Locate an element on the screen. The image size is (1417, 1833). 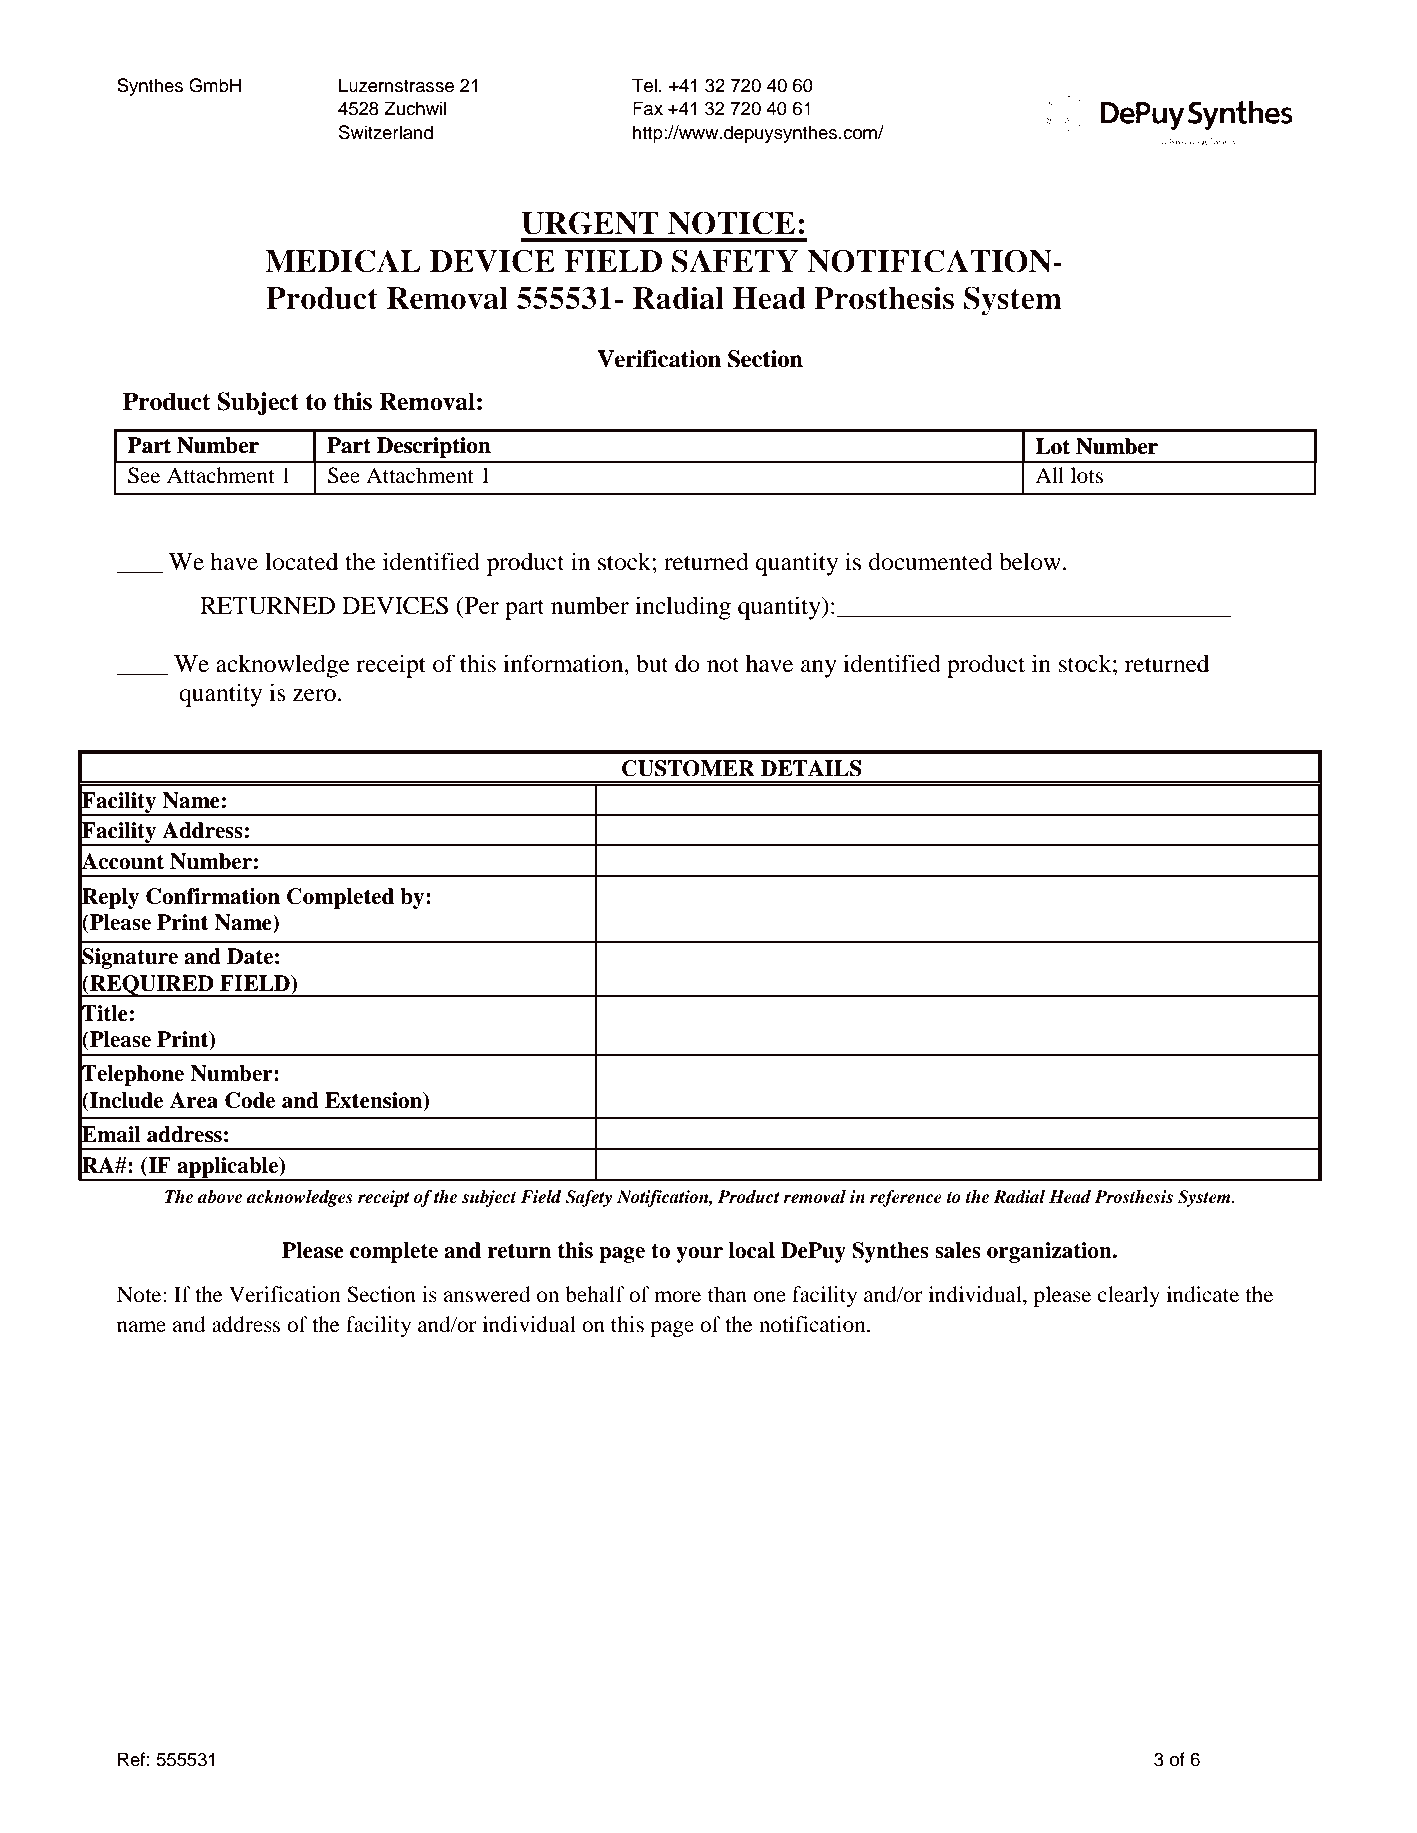
zero is located at coordinates (314, 695).
